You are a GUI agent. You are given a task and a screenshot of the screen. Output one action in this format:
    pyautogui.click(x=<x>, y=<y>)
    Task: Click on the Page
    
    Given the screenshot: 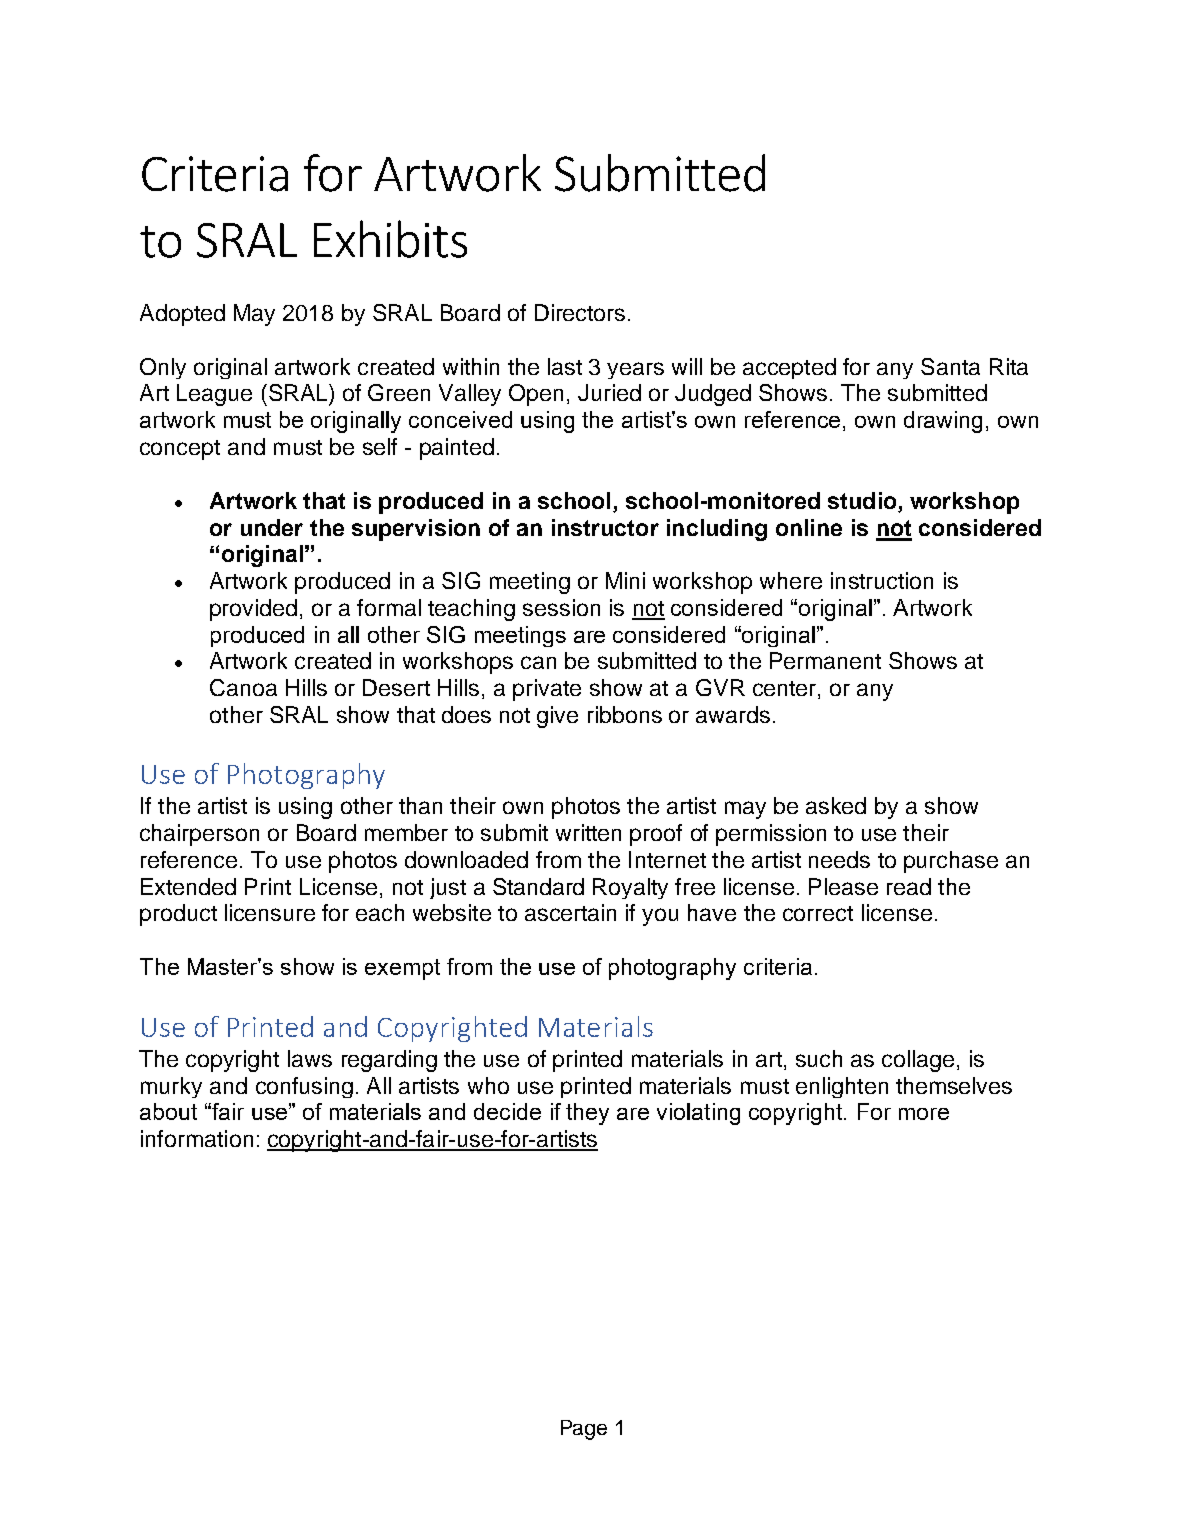 What is the action you would take?
    pyautogui.click(x=584, y=1430)
